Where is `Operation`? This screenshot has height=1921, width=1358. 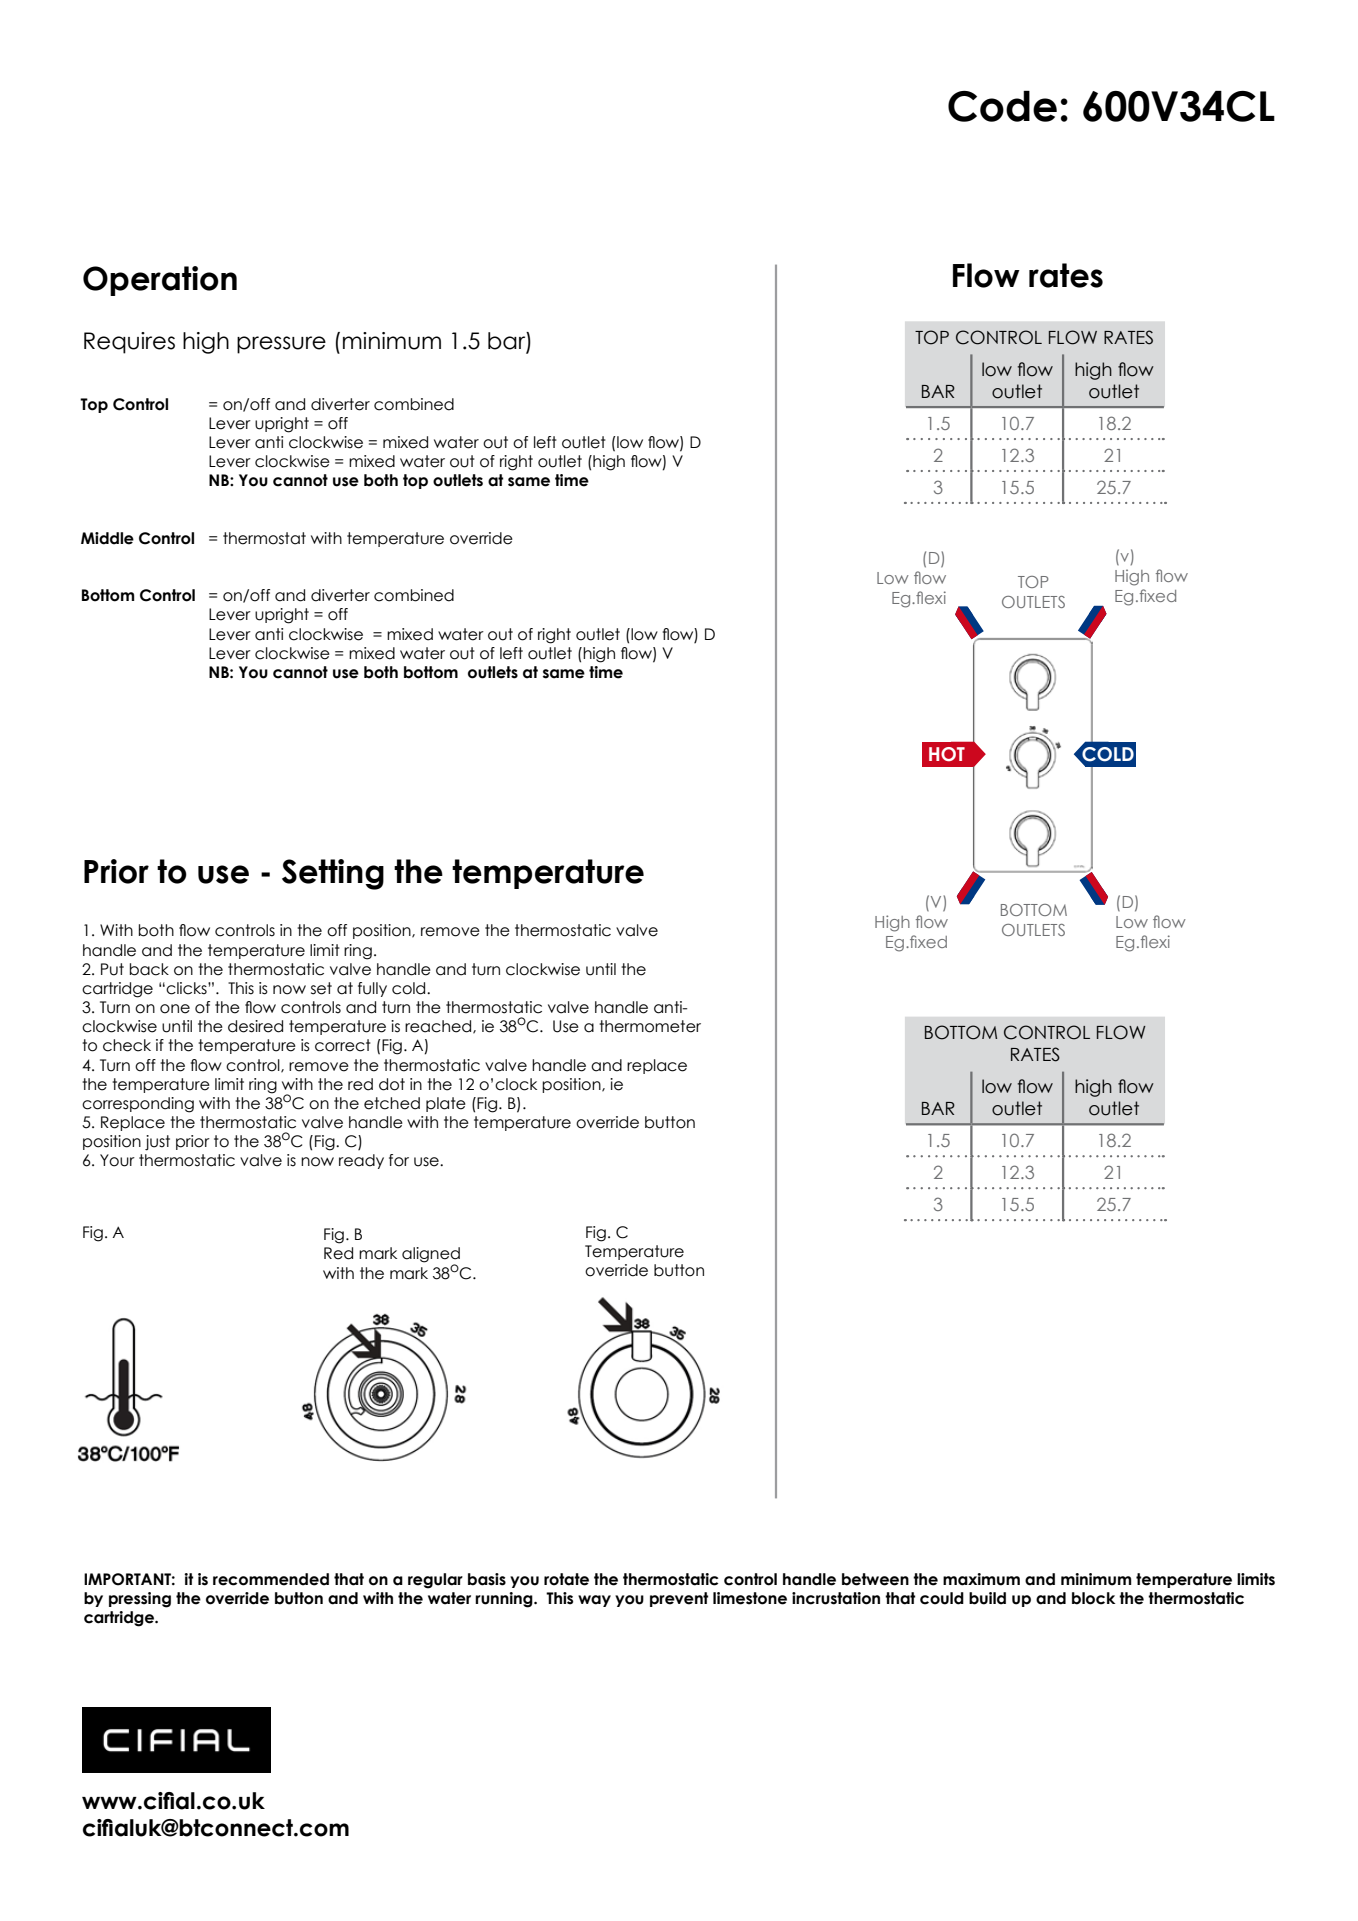 Operation is located at coordinates (160, 281).
